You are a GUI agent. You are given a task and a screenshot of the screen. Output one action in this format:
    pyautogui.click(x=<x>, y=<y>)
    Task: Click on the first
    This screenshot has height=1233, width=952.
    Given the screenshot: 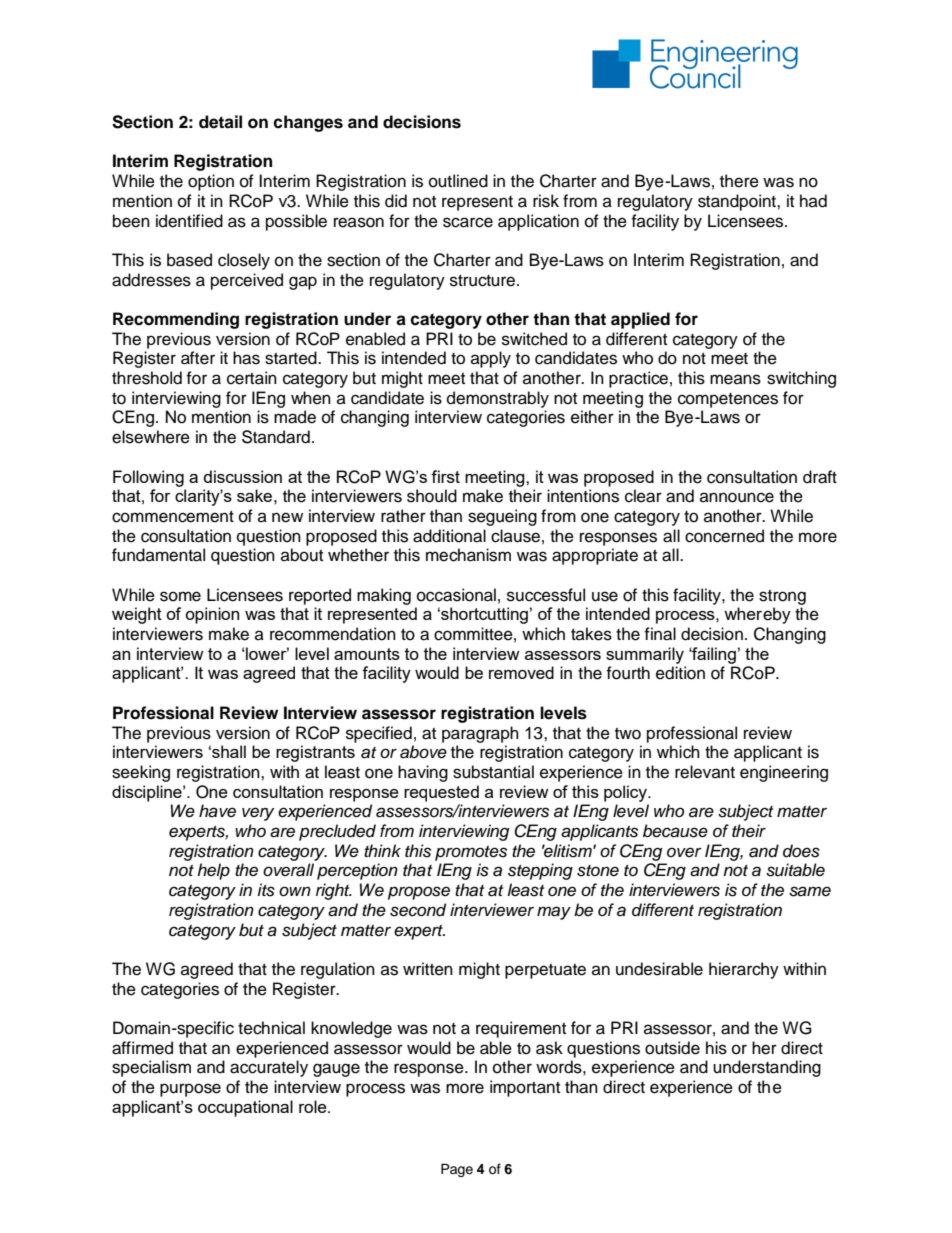 What is the action you would take?
    pyautogui.click(x=445, y=476)
